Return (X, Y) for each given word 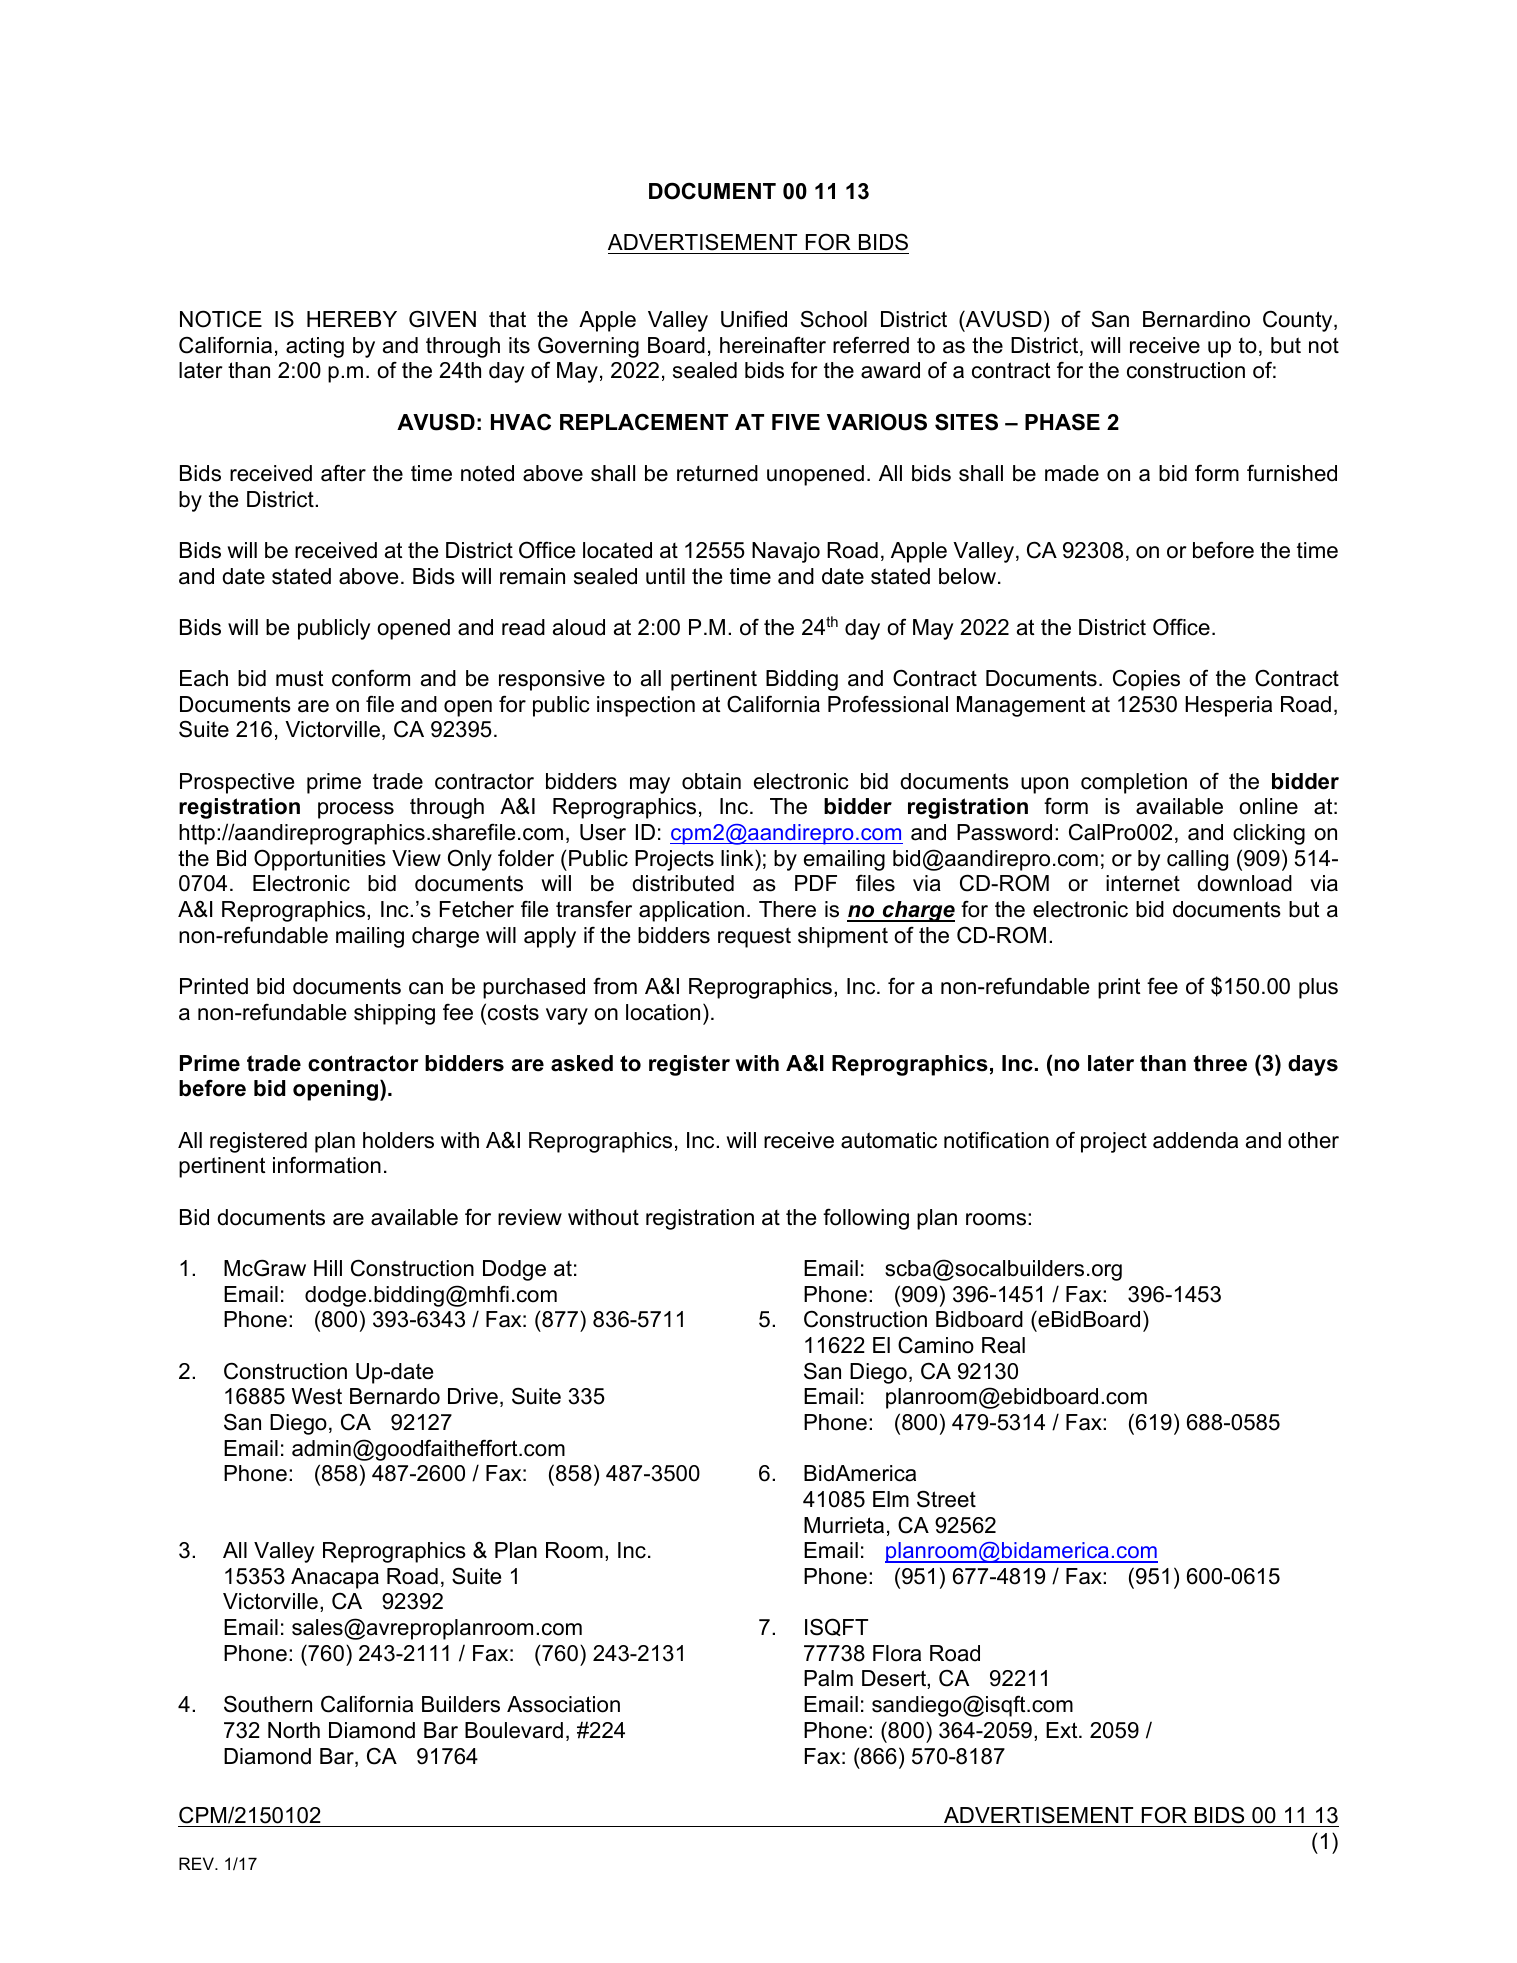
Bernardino (1196, 319)
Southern (268, 1704)
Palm (828, 1678)
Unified (754, 319)
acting (315, 347)
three (1220, 1063)
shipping (394, 1014)
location (663, 1012)
